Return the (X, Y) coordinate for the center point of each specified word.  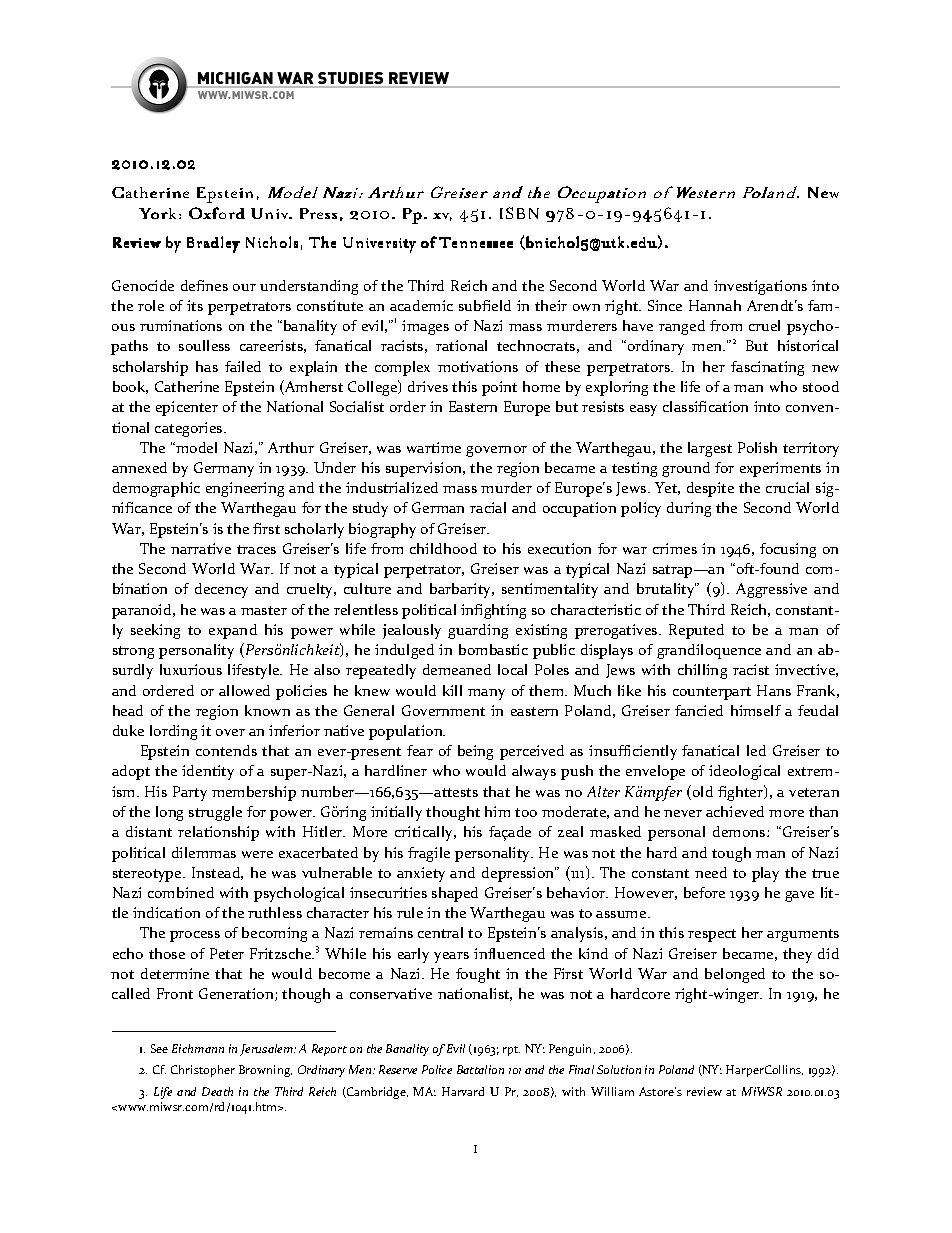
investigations (760, 287)
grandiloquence (709, 651)
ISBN (519, 213)
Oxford (217, 213)
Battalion (480, 1069)
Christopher (203, 1071)
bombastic (493, 649)
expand (233, 631)
